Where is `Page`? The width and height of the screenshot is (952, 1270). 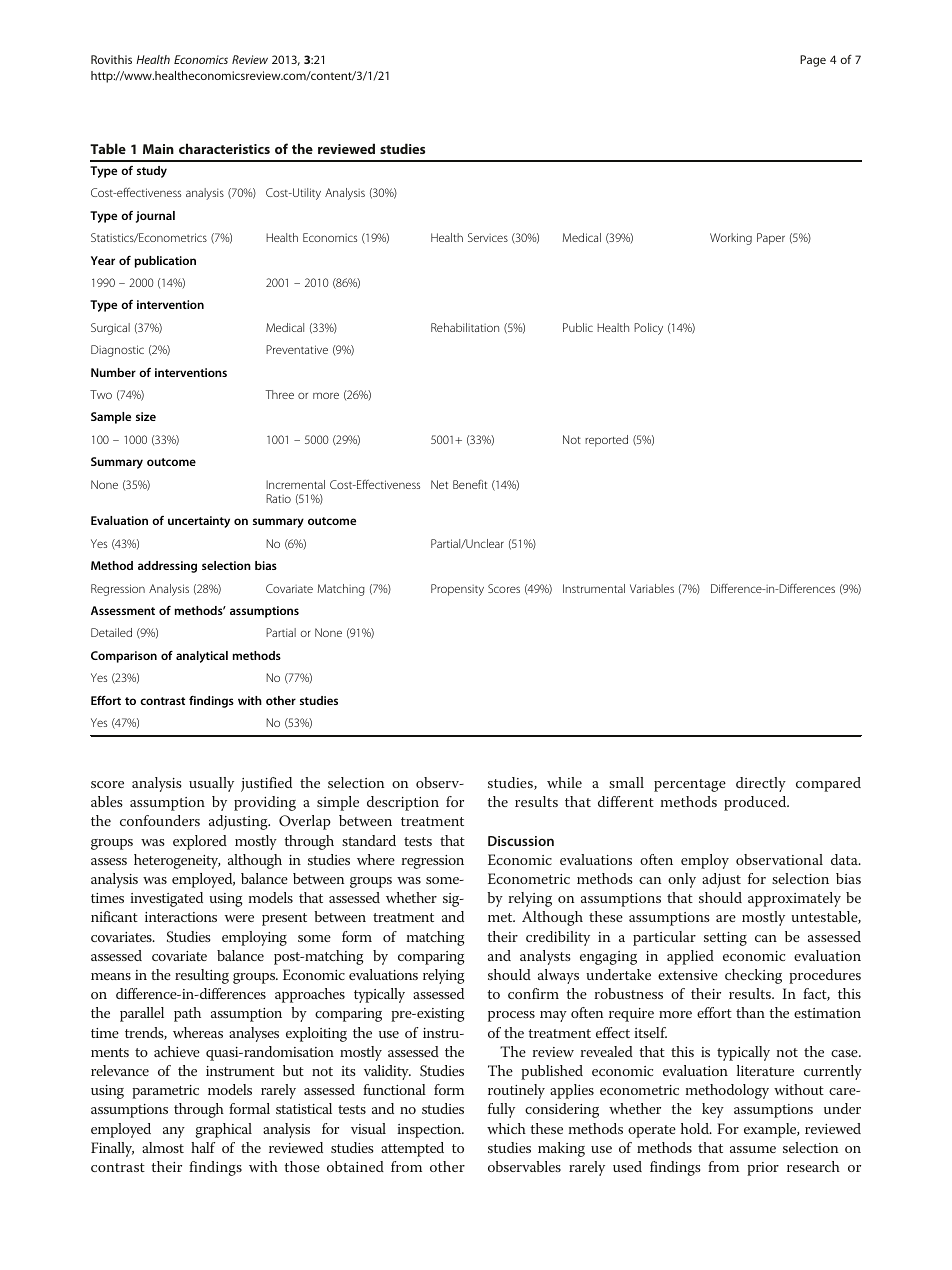
Page is located at coordinates (813, 61).
